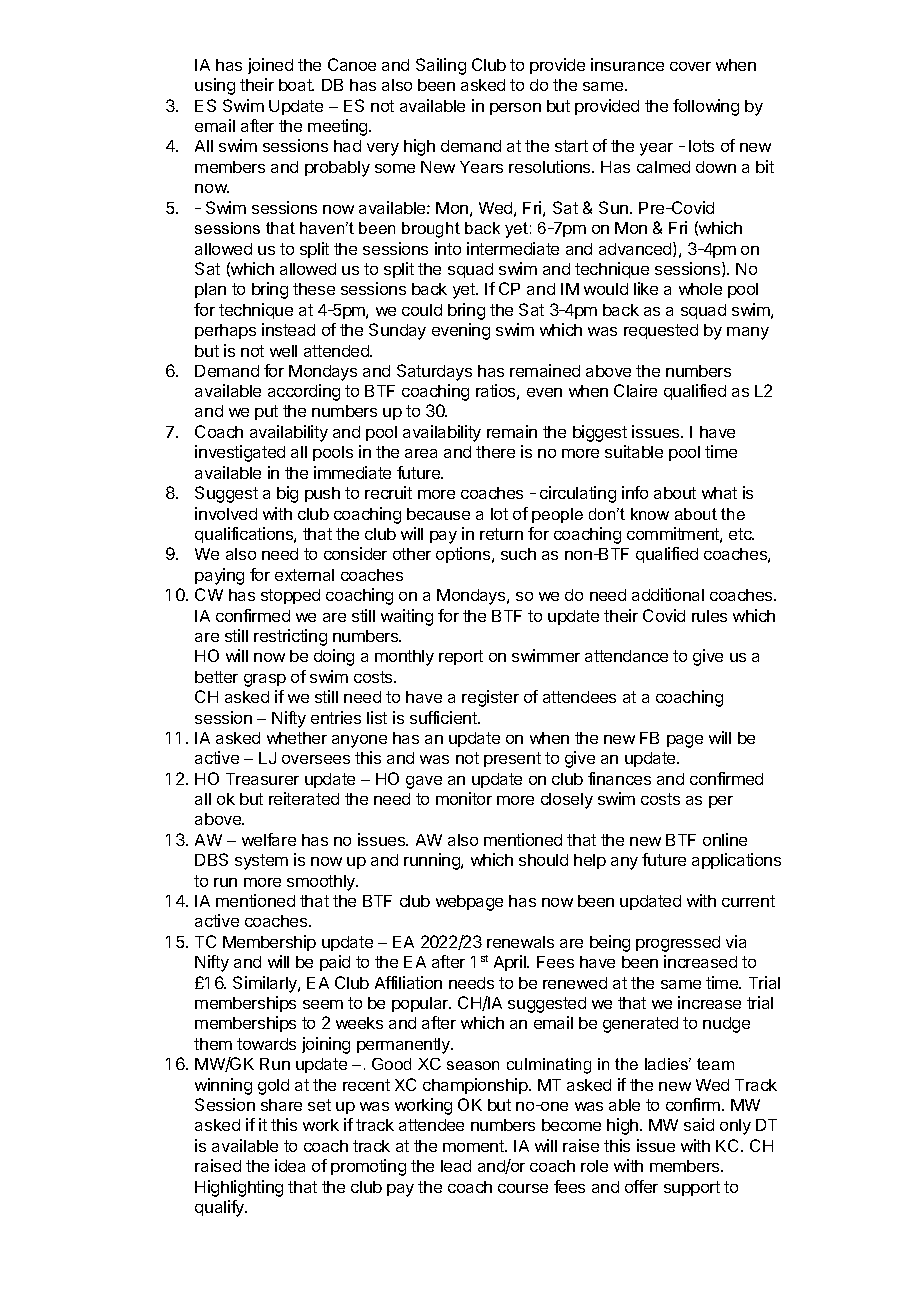 This screenshot has height=1308, width=924. I want to click on idea, so click(290, 1165).
